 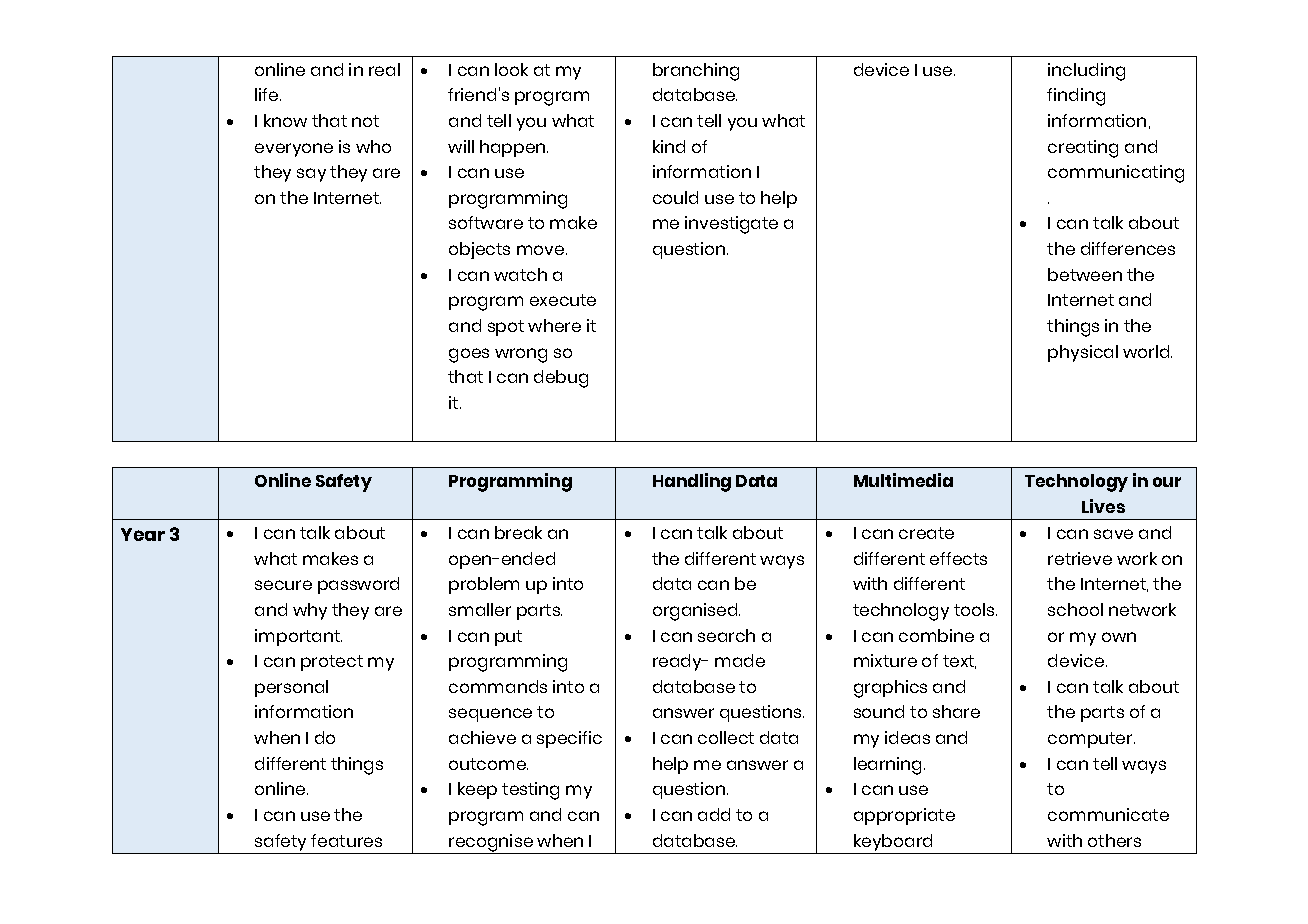 What do you see at coordinates (696, 72) in the screenshot?
I see `branching` at bounding box center [696, 72].
